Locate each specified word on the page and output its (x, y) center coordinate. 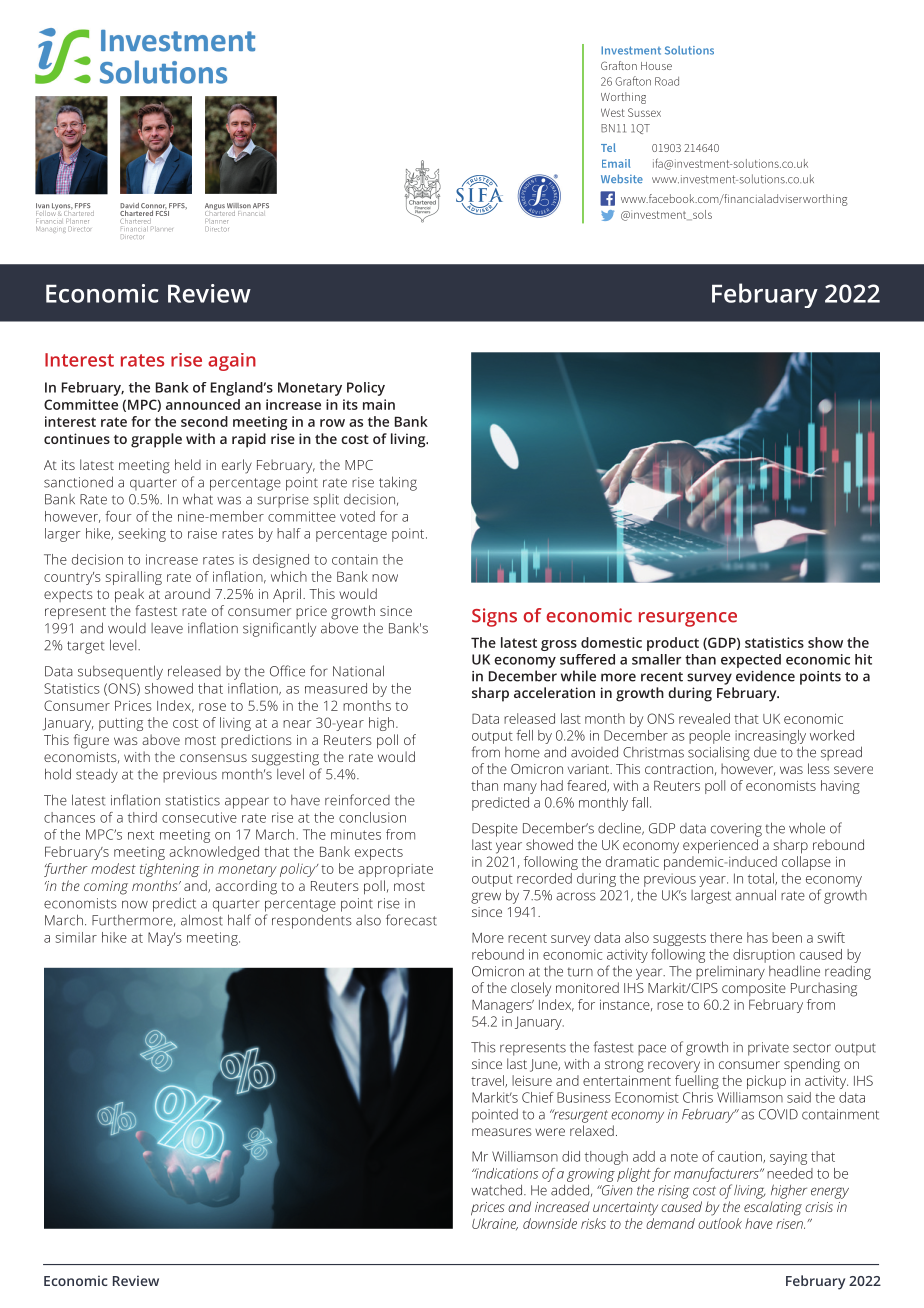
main (379, 404)
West (613, 112)
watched (498, 1190)
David (129, 207)
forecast (411, 920)
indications (505, 1173)
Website (622, 178)
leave (167, 628)
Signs (494, 617)
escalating (773, 1208)
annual (755, 895)
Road (667, 81)
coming (106, 888)
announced (203, 404)
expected (751, 661)
